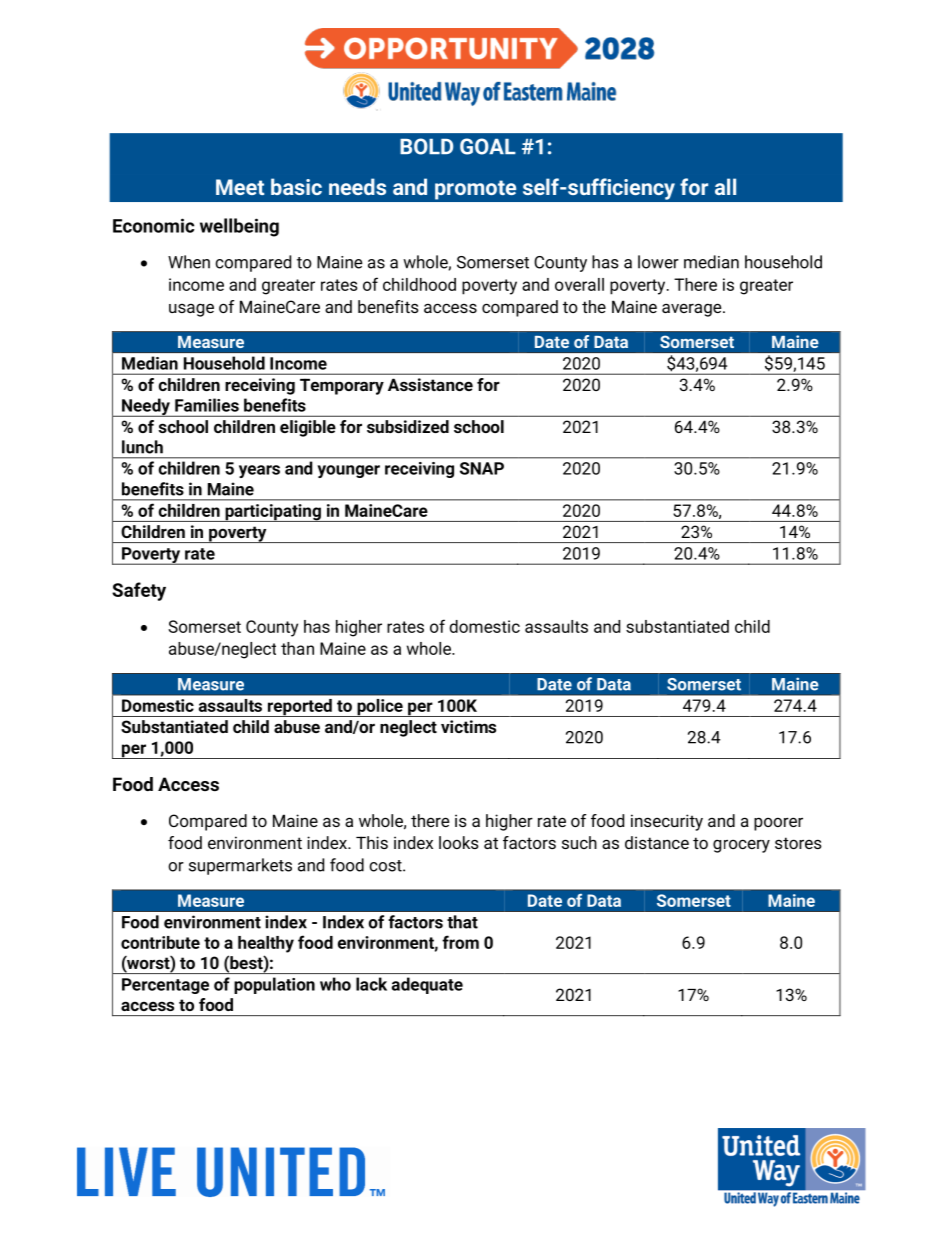 Image resolution: width=952 pixels, height=1233 pixels. Describe the element at coordinates (207, 405) in the screenshot. I see `Families` at that location.
